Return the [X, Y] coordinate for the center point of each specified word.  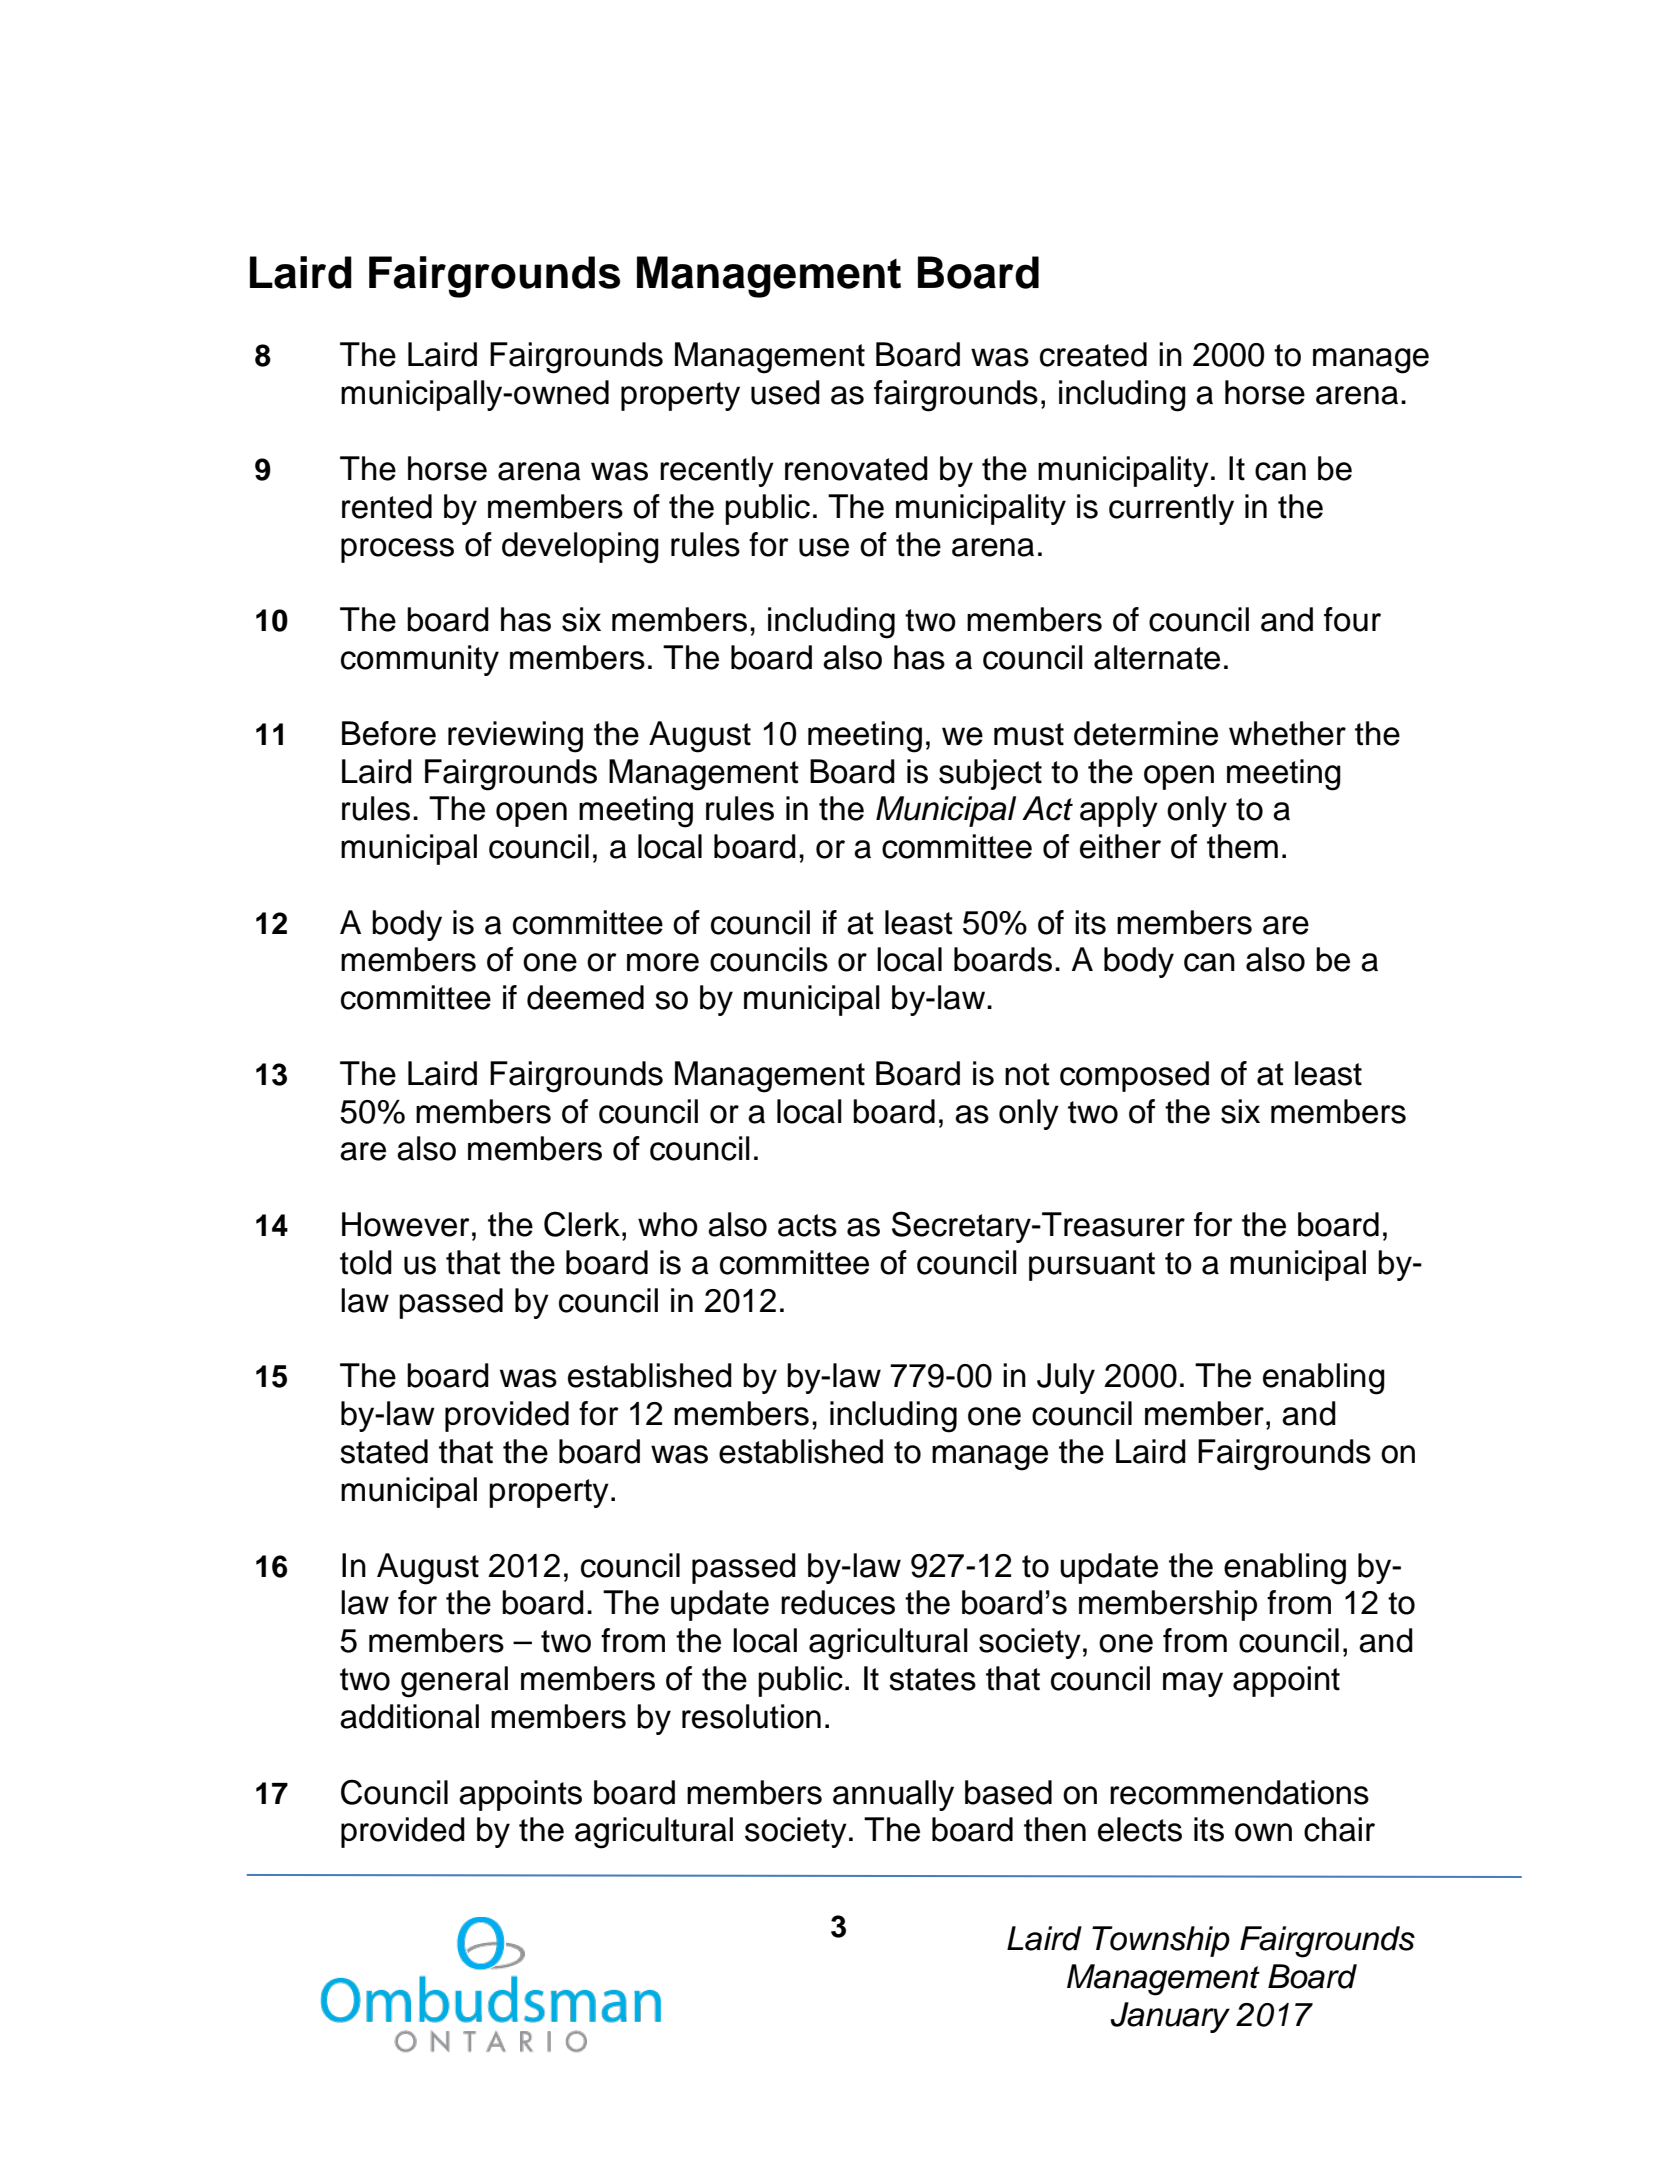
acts [807, 1225]
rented [387, 506]
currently [1171, 509]
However [406, 1224]
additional [409, 1716]
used [785, 392]
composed [1134, 1076]
